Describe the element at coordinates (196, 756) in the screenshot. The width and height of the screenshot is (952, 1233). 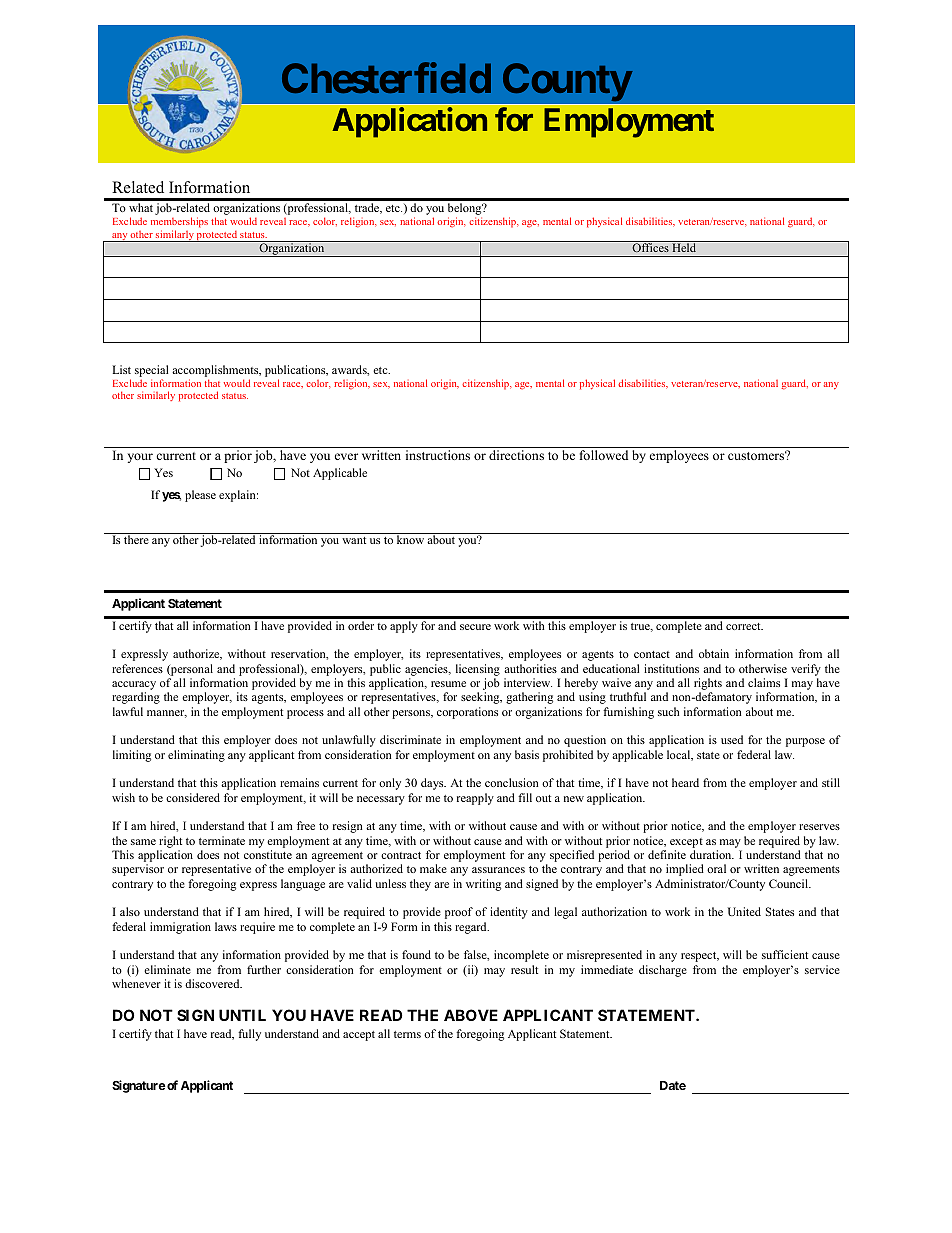
I see `eliminating` at that location.
